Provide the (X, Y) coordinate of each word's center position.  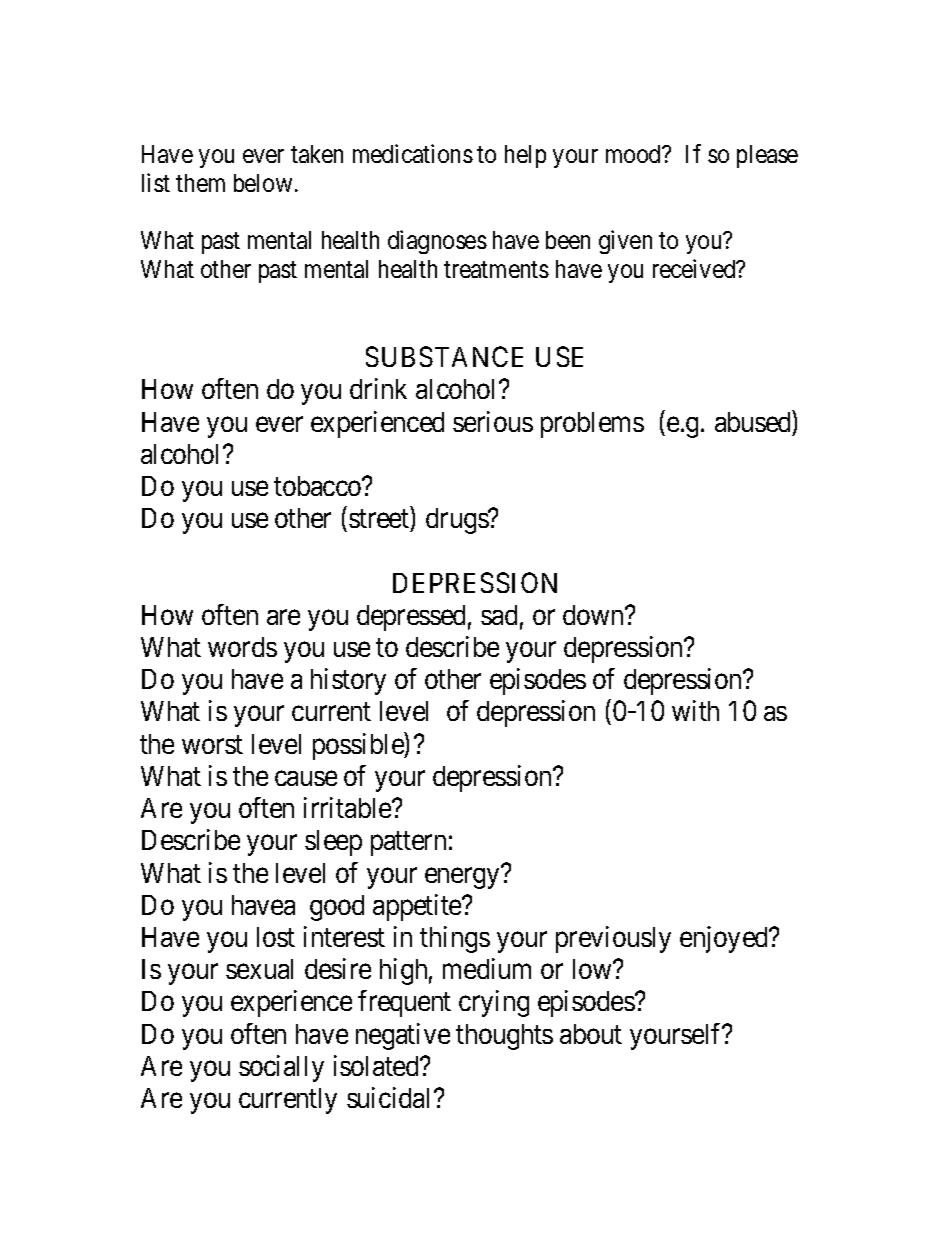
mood (635, 154)
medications (413, 153)
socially (281, 1068)
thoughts (504, 1037)
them (200, 183)
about (591, 1034)
